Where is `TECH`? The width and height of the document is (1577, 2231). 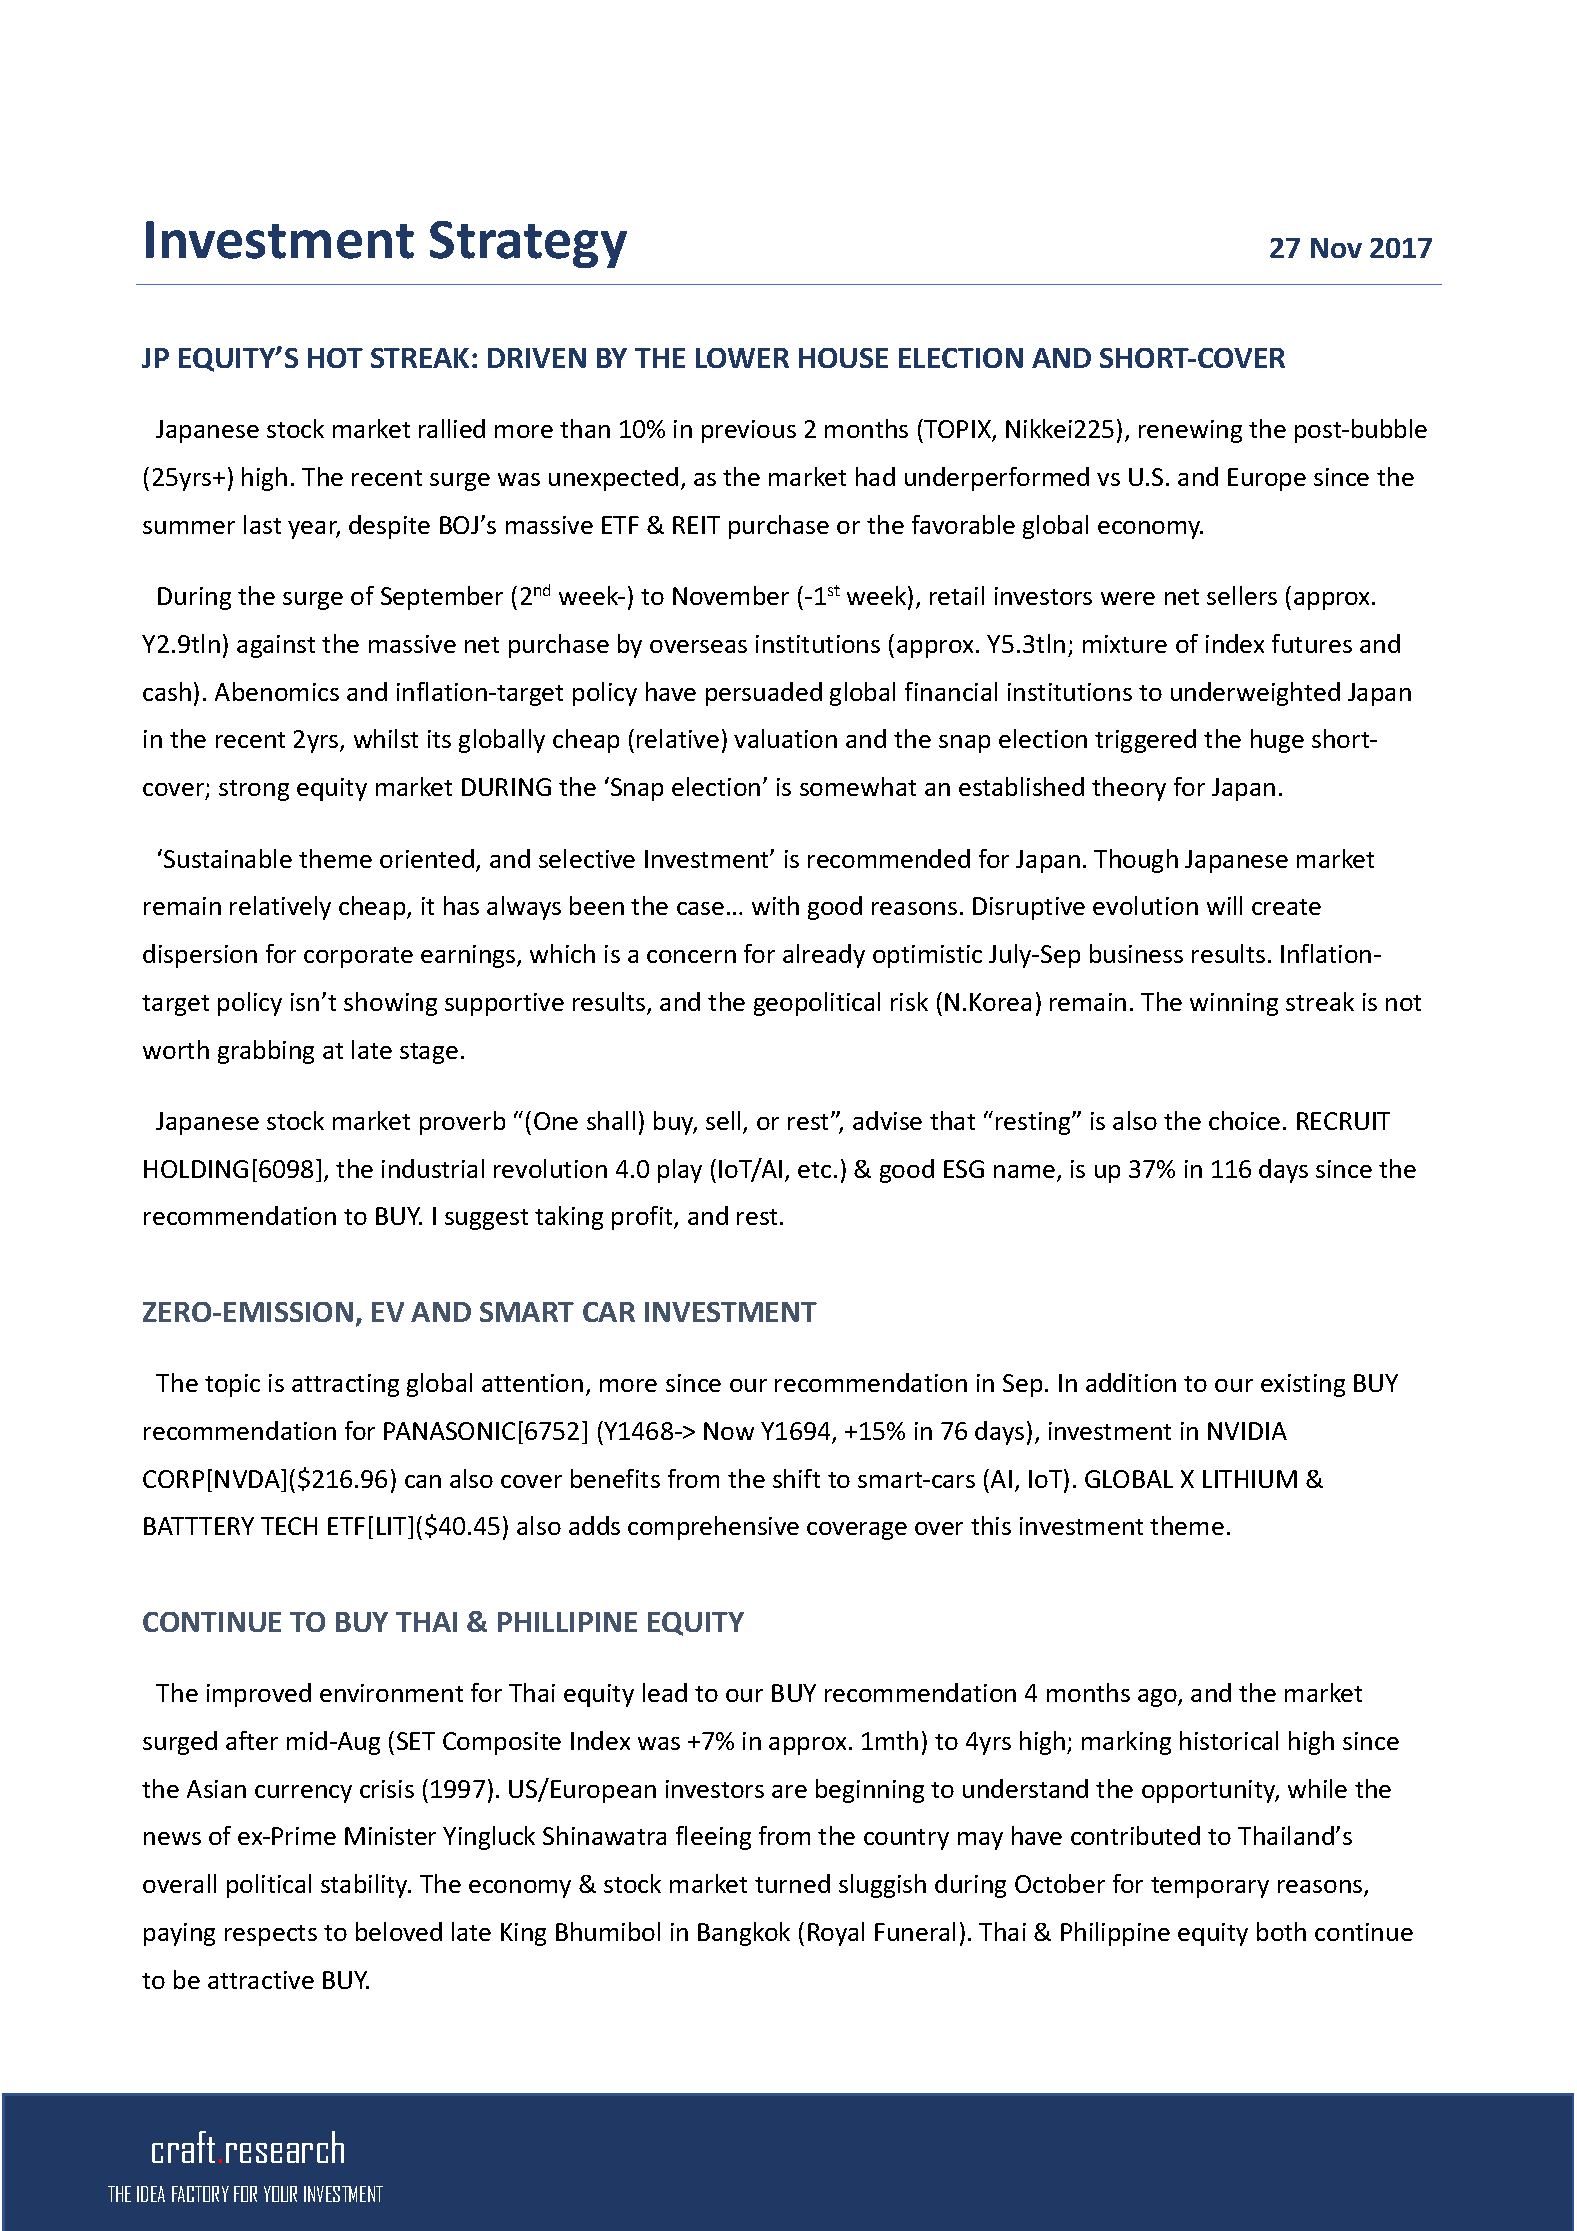
TECH is located at coordinates (289, 1526).
